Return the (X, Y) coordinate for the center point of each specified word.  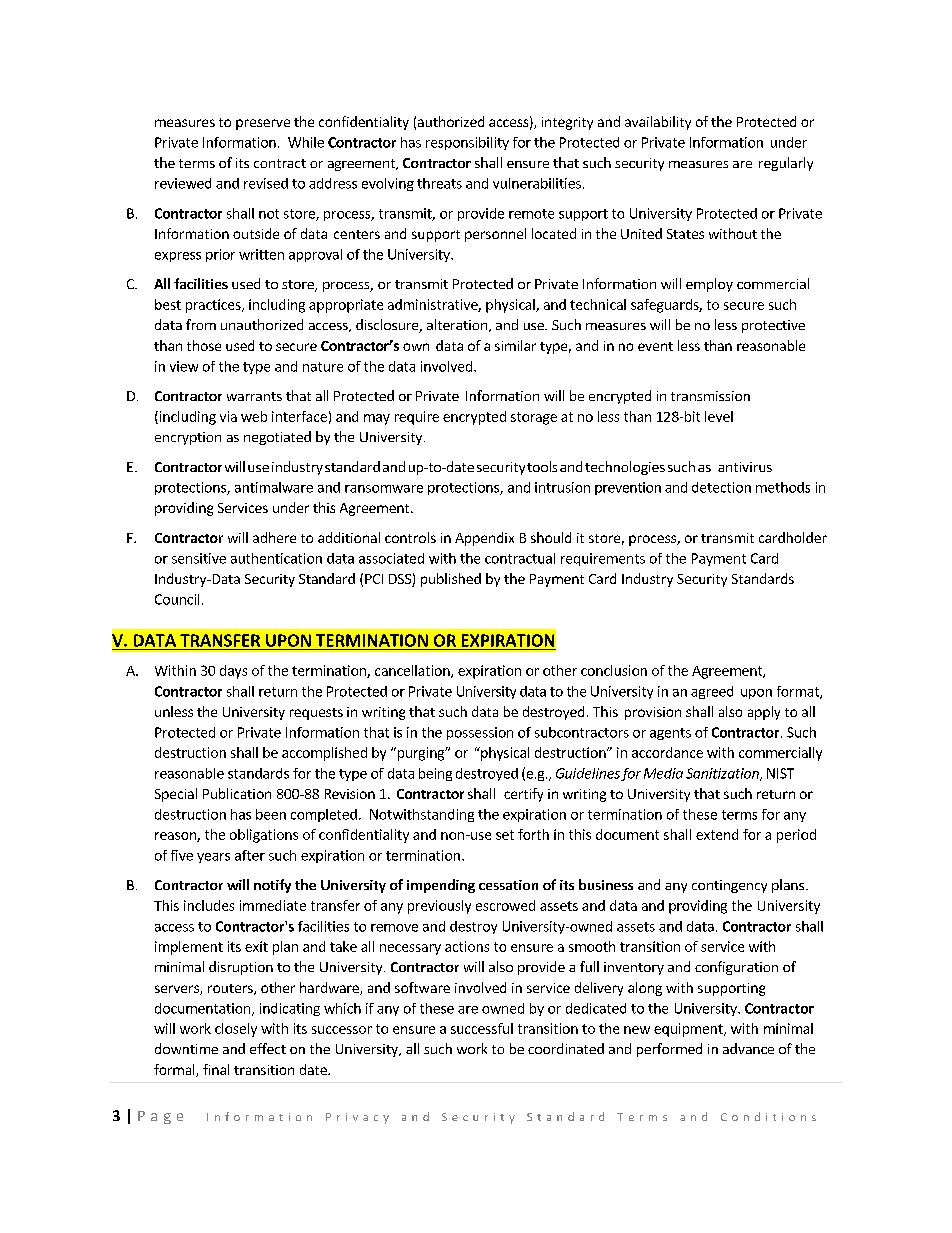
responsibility (467, 143)
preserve (263, 124)
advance (748, 1048)
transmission (710, 396)
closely (236, 1030)
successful (482, 1028)
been (271, 814)
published (451, 580)
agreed (712, 692)
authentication (276, 558)
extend (717, 834)
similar (515, 345)
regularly (786, 164)
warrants (254, 396)
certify (523, 795)
